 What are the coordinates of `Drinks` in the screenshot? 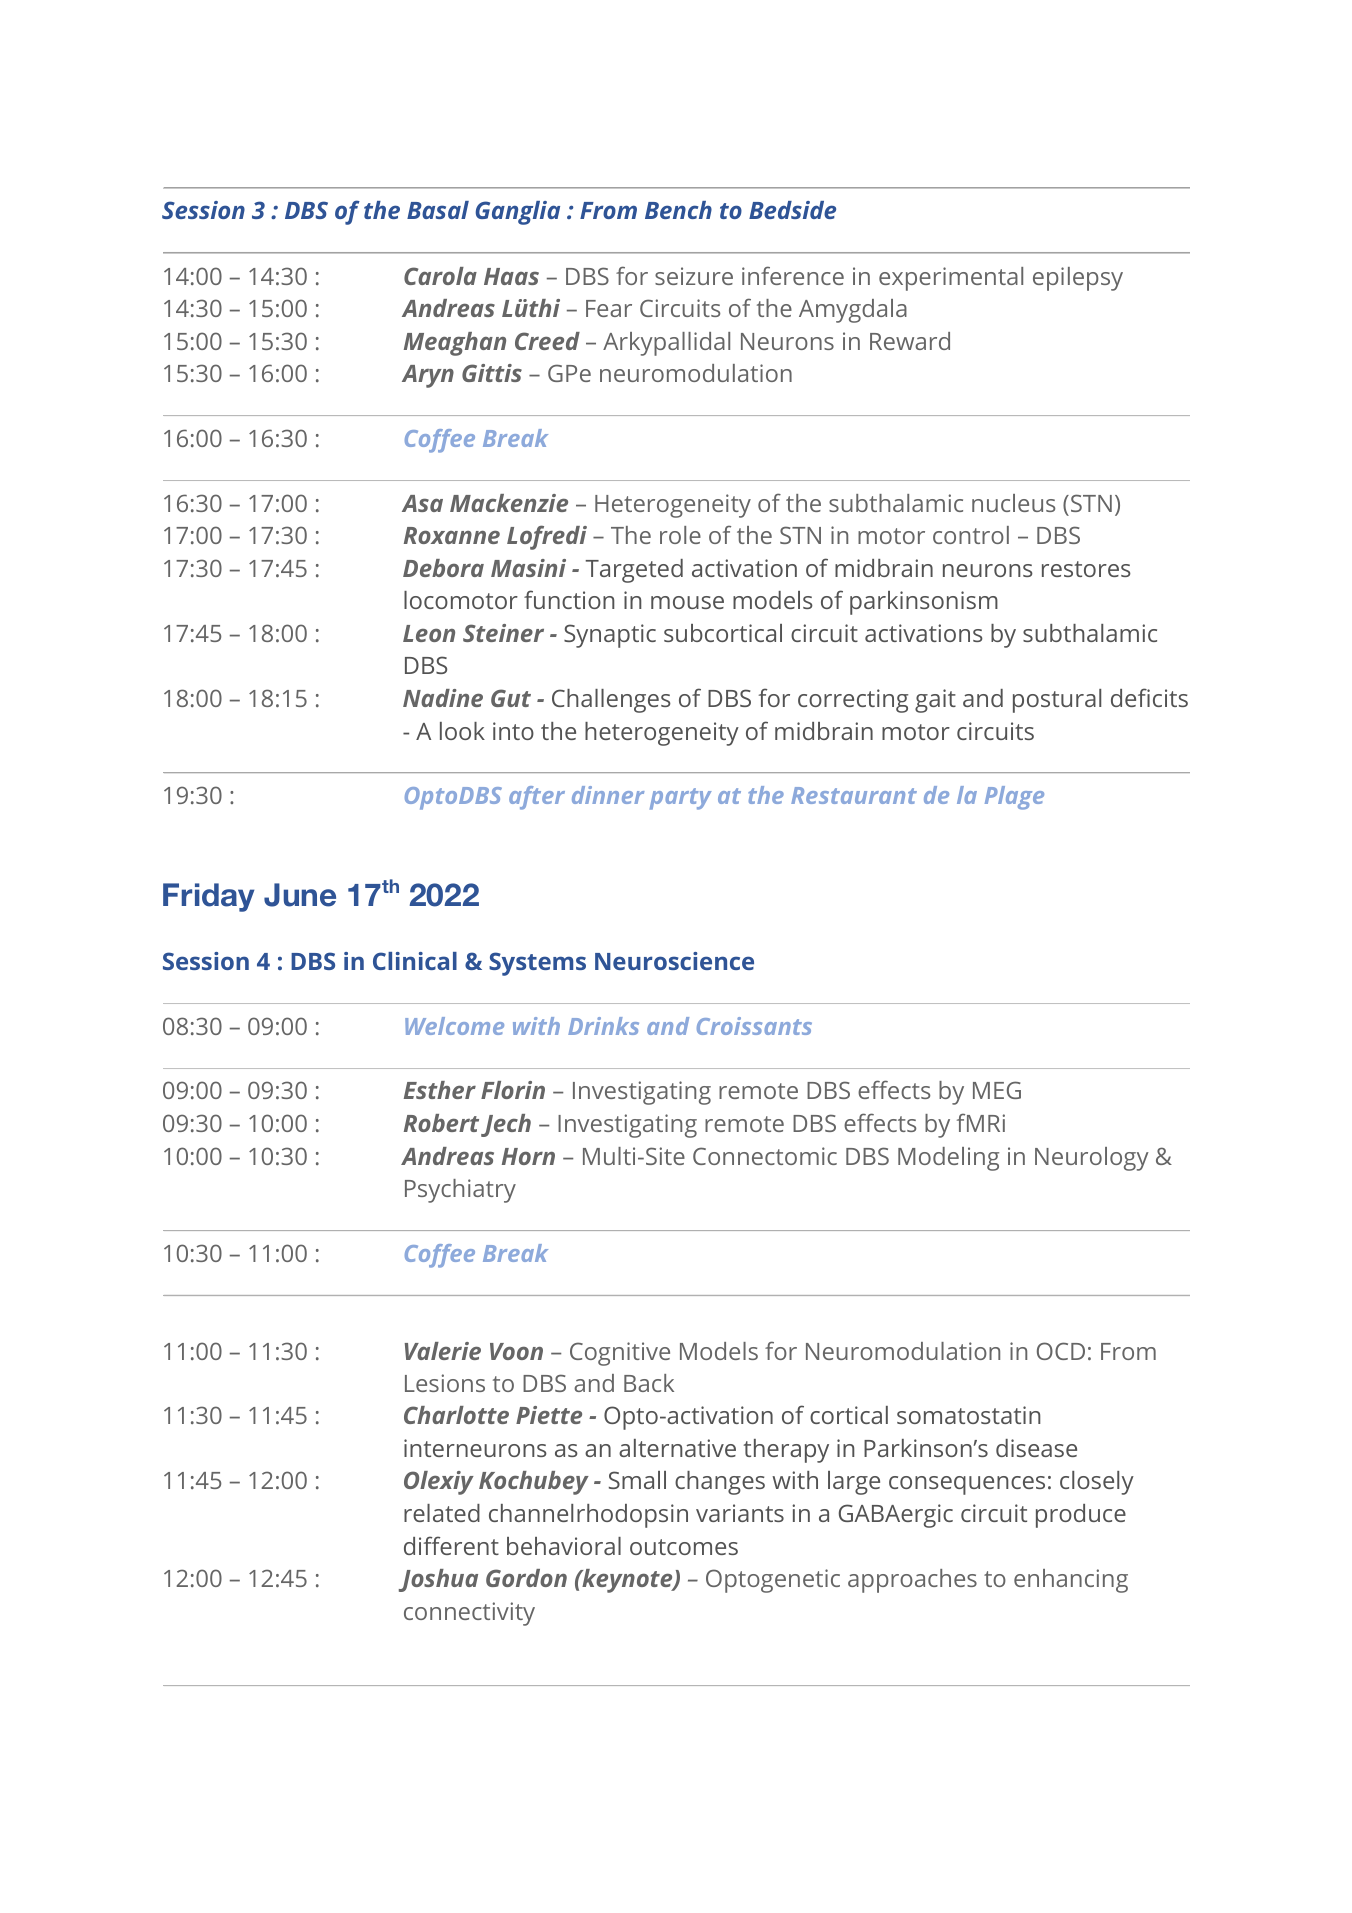 It's located at (603, 1026).
